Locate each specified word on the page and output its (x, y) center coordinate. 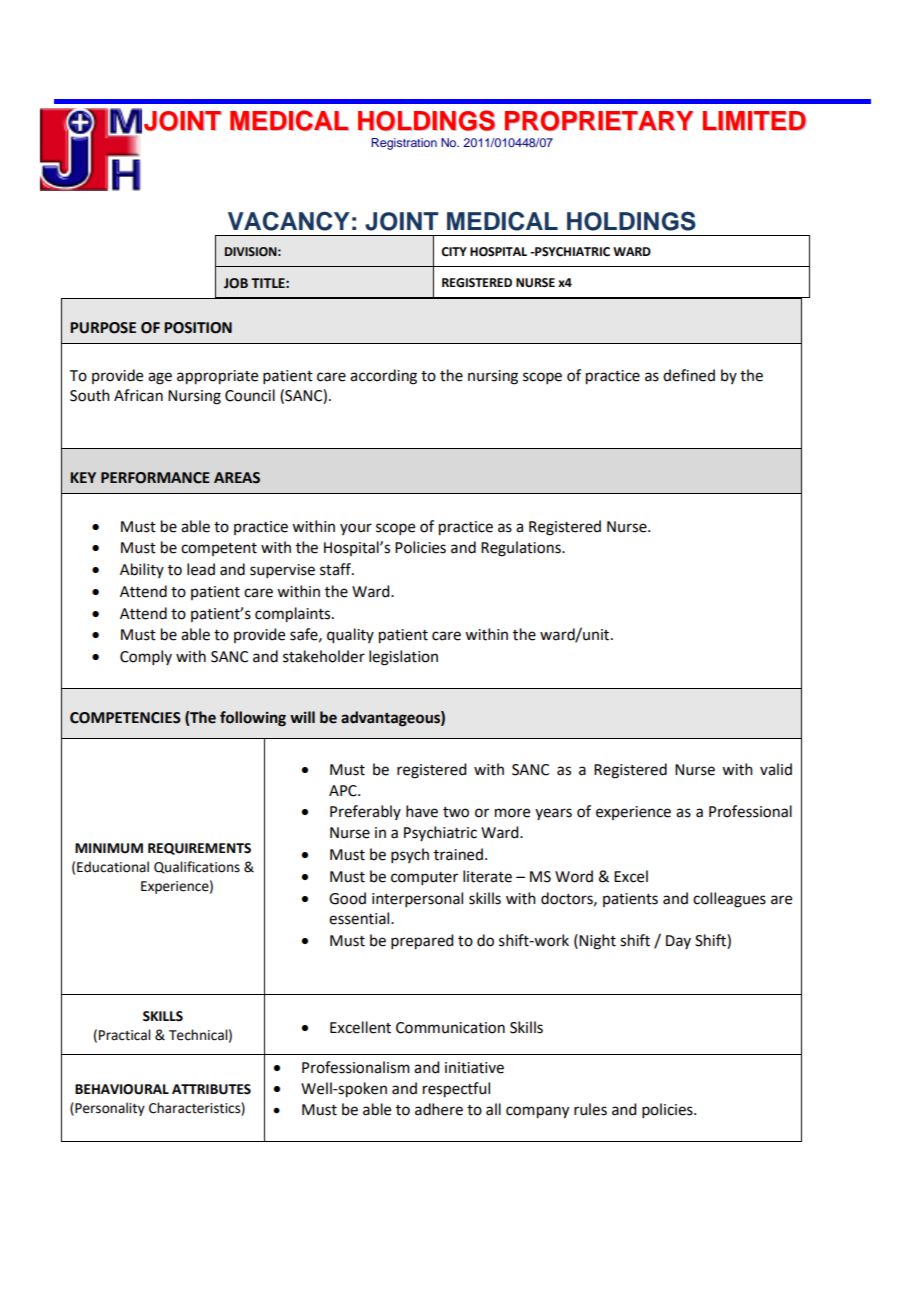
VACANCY (289, 221)
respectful (456, 1090)
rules (590, 1109)
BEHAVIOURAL (122, 1089)
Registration (404, 144)
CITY (454, 252)
